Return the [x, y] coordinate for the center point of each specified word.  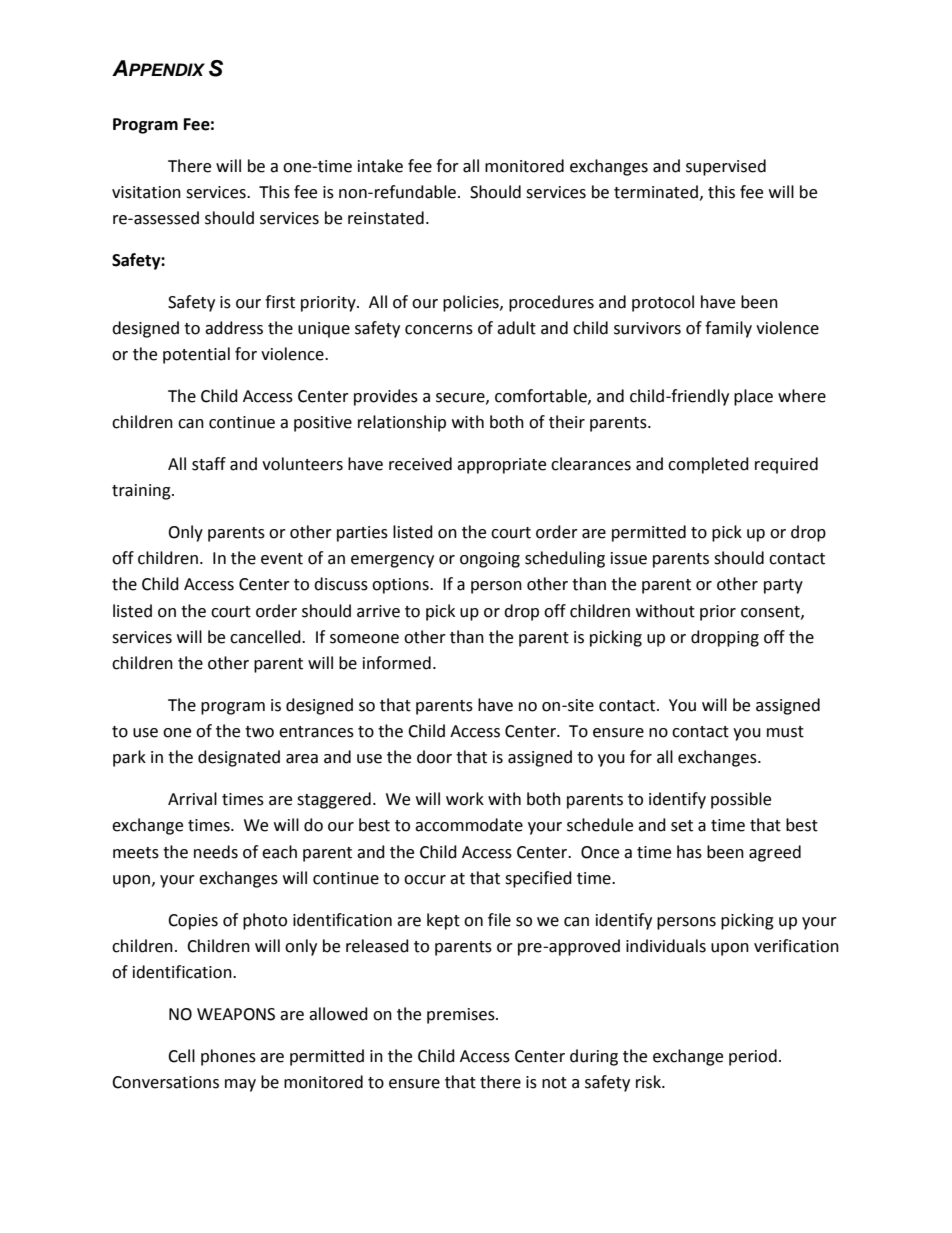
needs [216, 852]
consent [771, 612]
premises [462, 1016]
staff [209, 464]
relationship [402, 423]
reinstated [386, 218]
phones [228, 1057]
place [753, 397]
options [401, 586]
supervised [726, 167]
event [282, 559]
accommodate [469, 825]
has [689, 852]
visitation [146, 192]
